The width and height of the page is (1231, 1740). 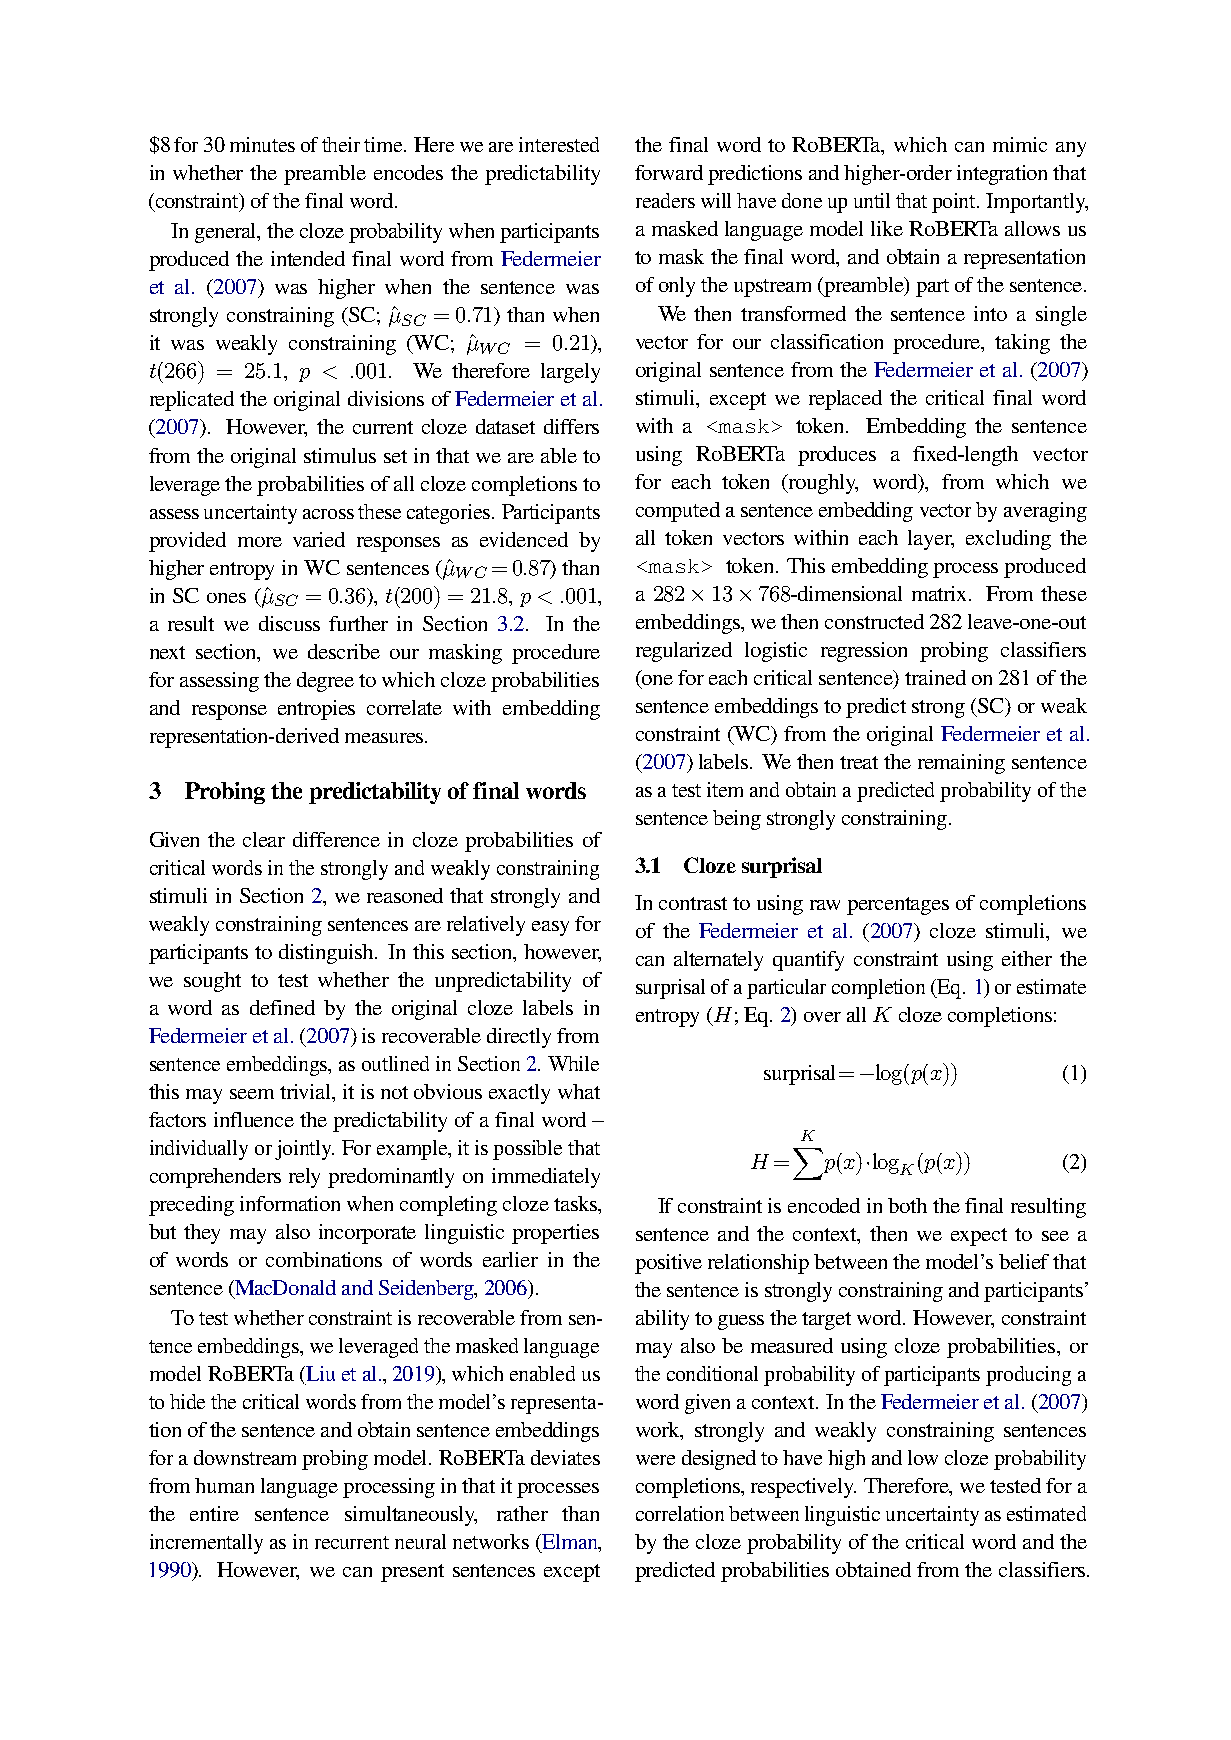 I want to click on clear, so click(x=264, y=839).
